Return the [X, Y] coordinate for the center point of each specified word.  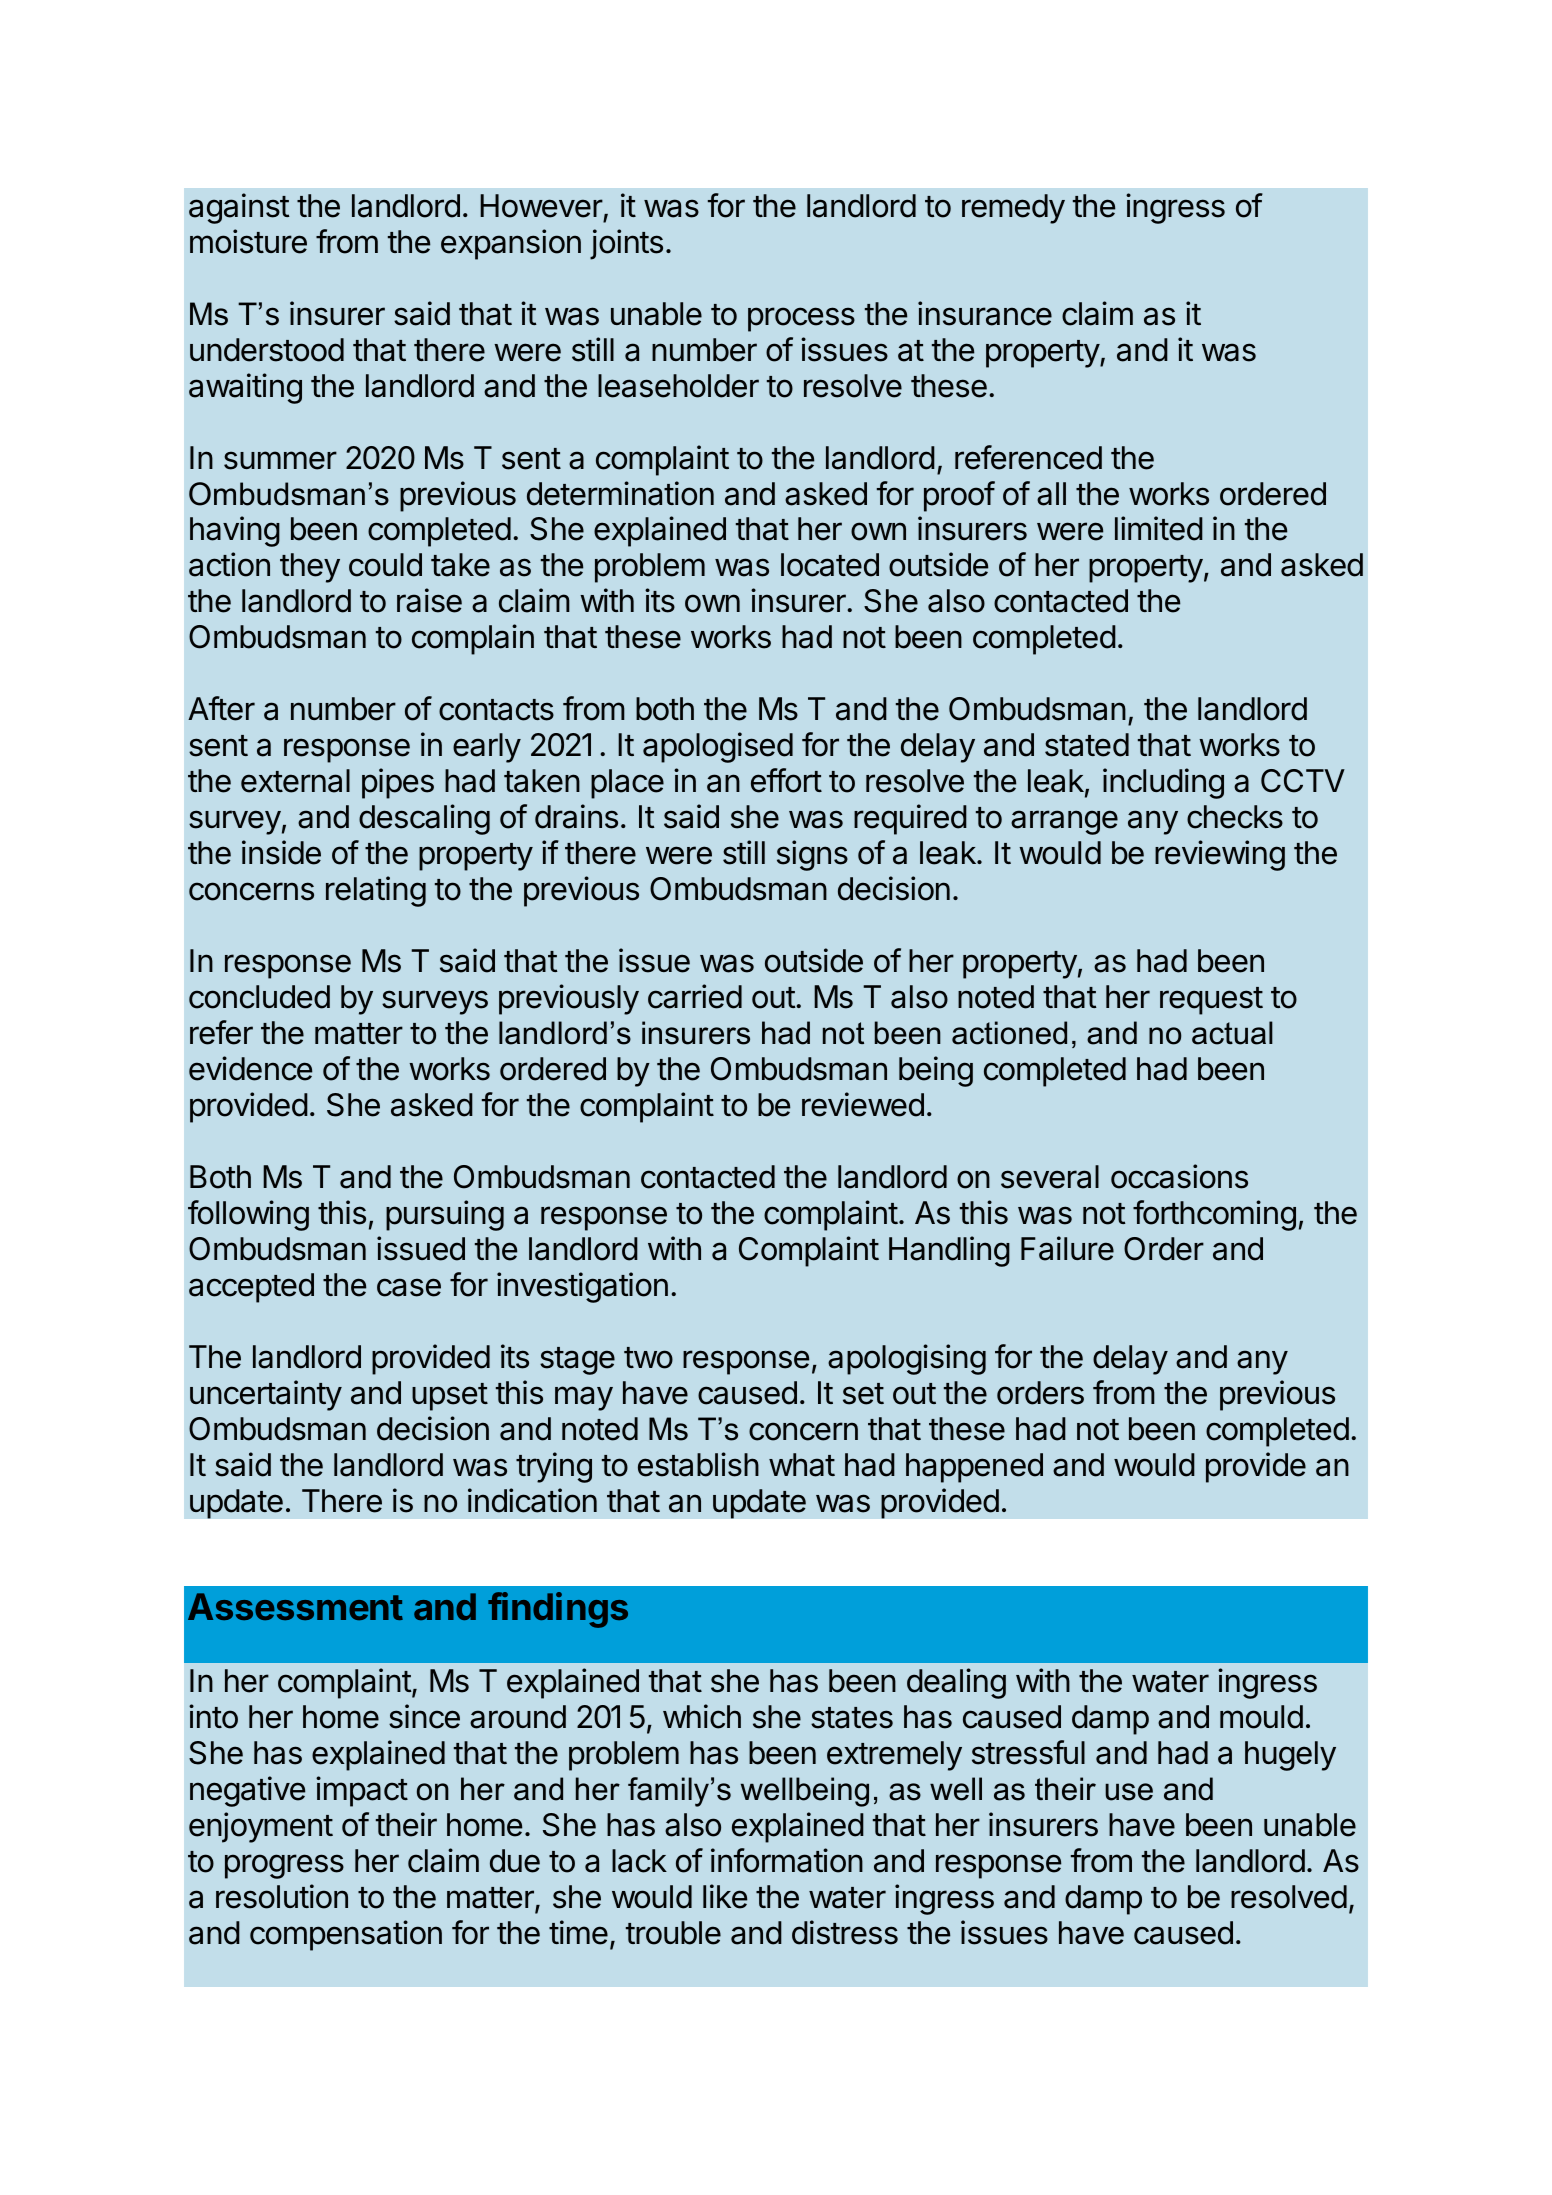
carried [695, 996]
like [725, 1896]
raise [429, 600]
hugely [1290, 1756]
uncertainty [266, 1395]
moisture [248, 241]
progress [284, 1866]
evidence [250, 1068]
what [802, 1465]
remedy [1013, 209]
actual [1232, 1033]
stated [1087, 745]
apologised [718, 747]
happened [974, 1468]
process [801, 319]
